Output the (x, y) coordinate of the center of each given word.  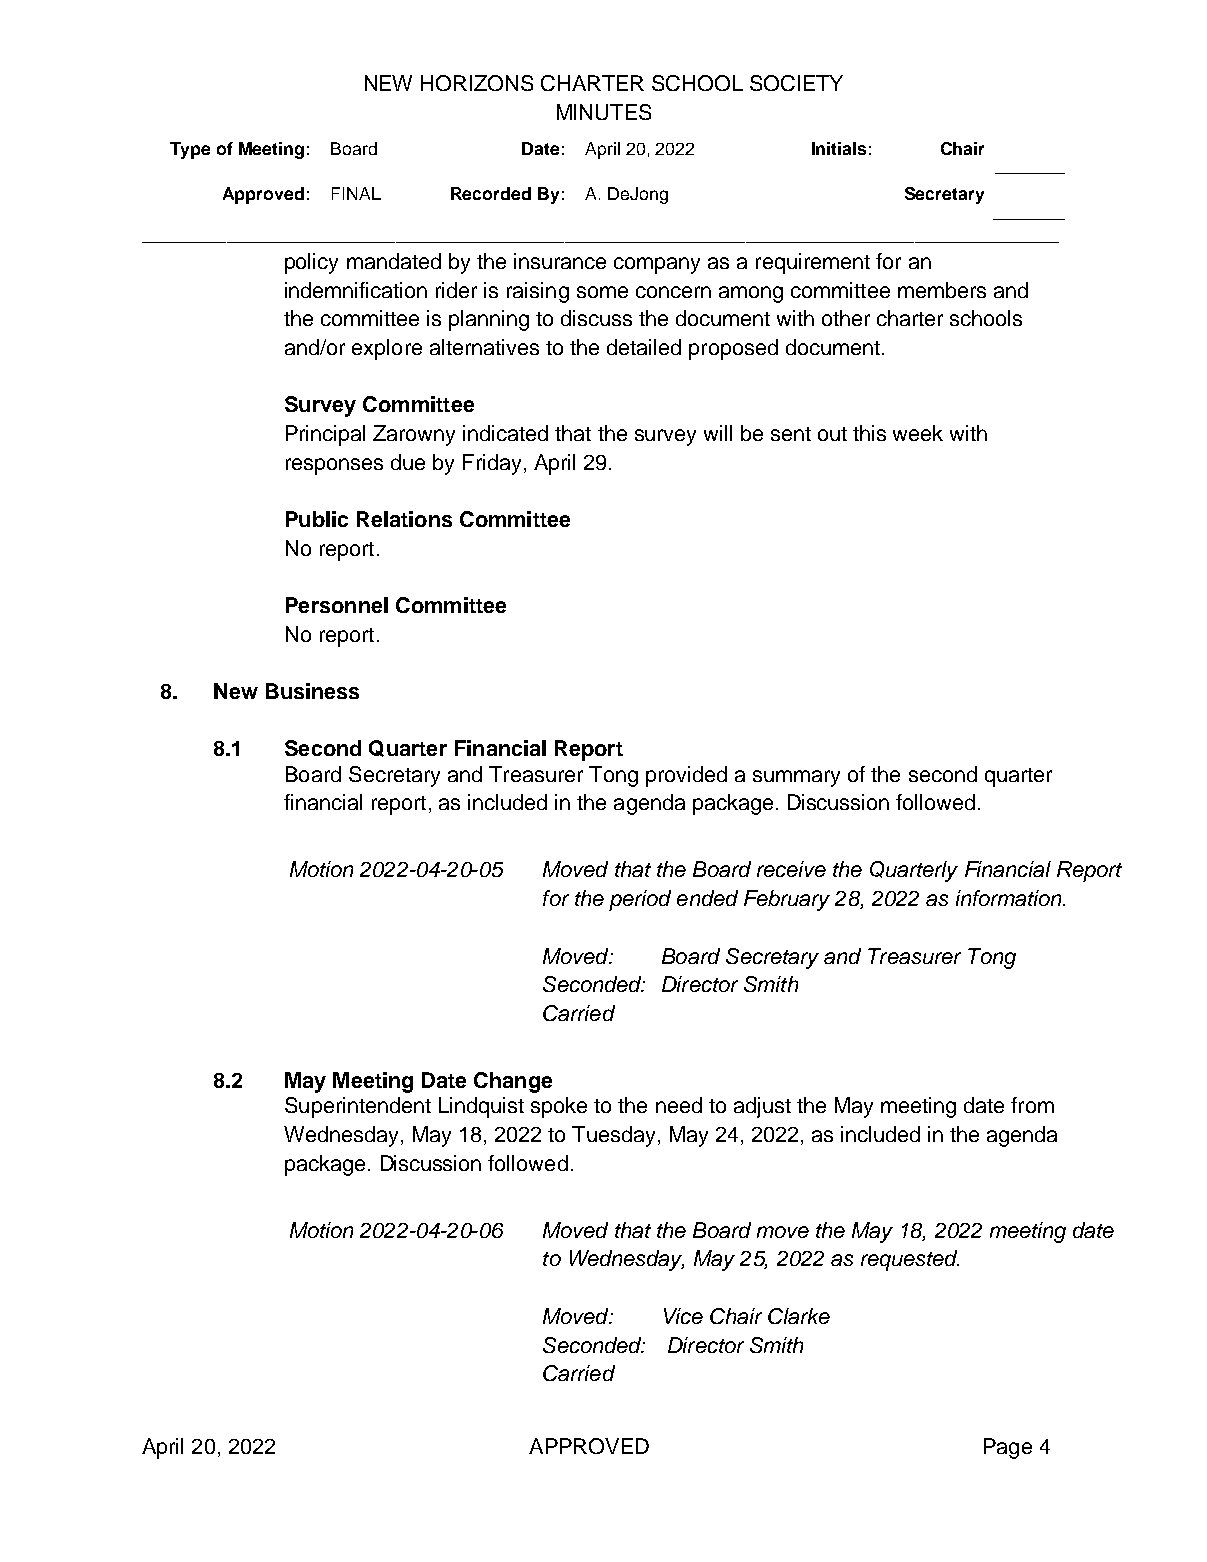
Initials (839, 148)
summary (796, 778)
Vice (683, 1316)
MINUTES (604, 112)
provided (686, 776)
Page (1008, 1448)
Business (312, 691)
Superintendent (358, 1107)
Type (190, 150)
